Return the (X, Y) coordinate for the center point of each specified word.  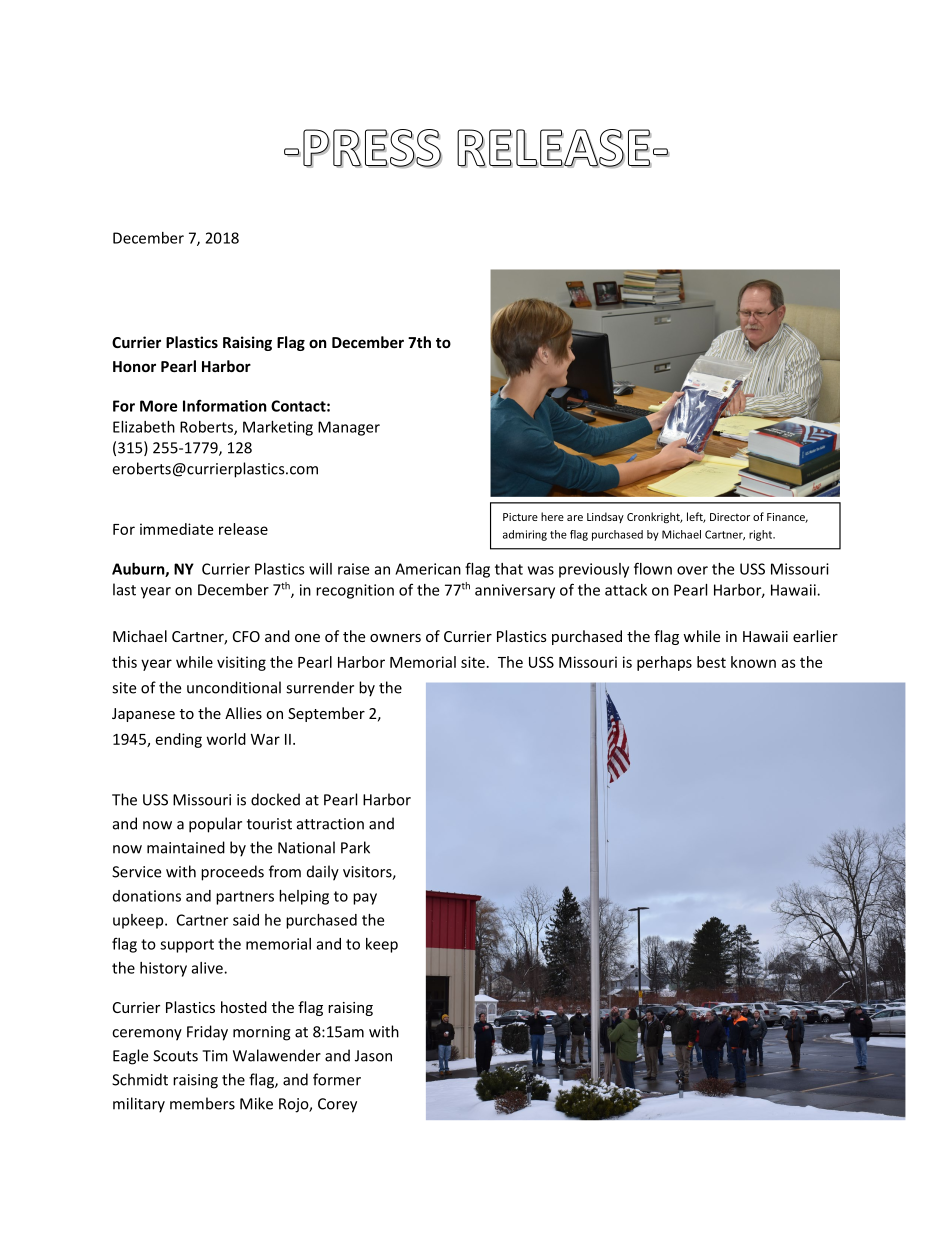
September (326, 714)
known (753, 662)
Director (730, 517)
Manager (349, 428)
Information (225, 406)
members (202, 1103)
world (226, 739)
